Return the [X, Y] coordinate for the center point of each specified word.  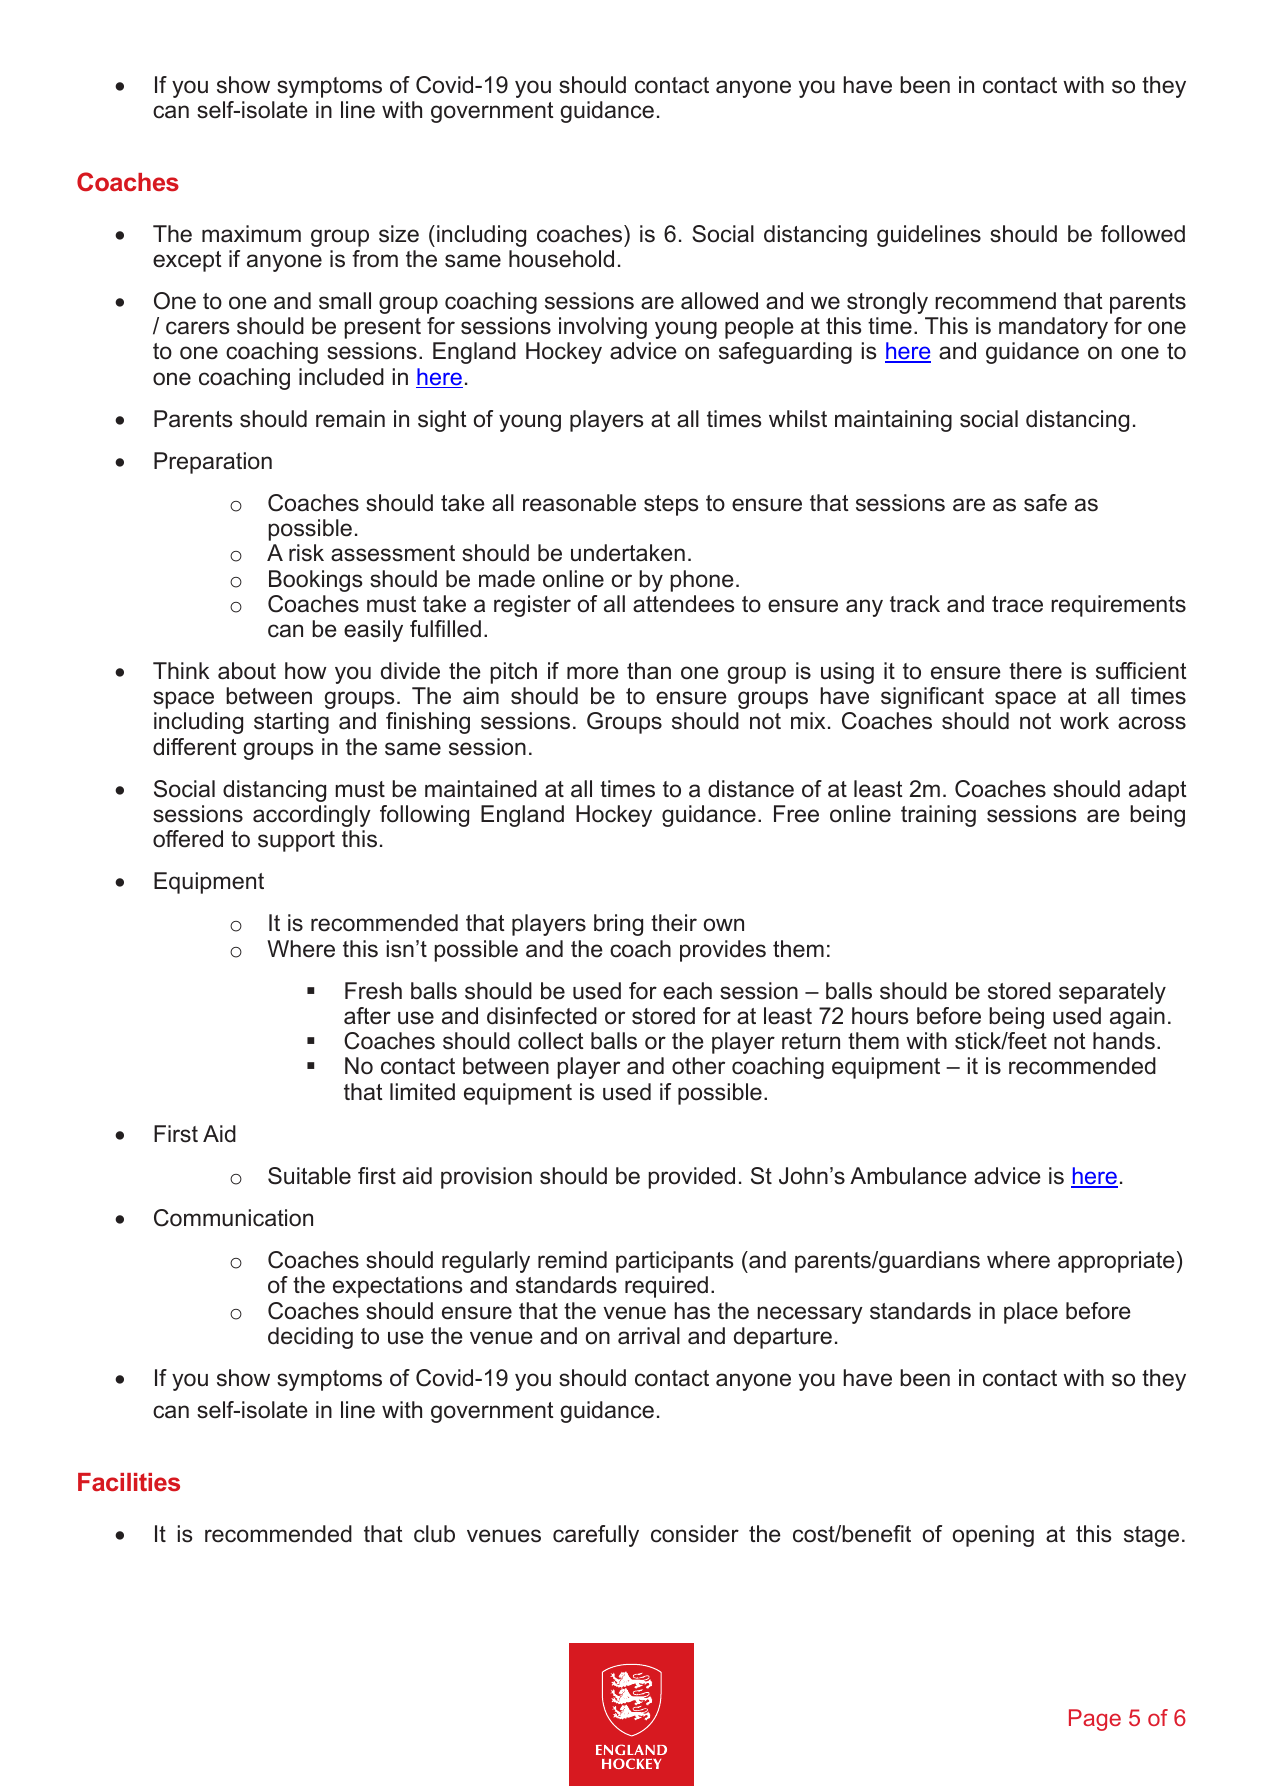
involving [603, 328]
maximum [251, 234]
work [1084, 721]
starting [291, 723]
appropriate [1116, 1262]
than [649, 671]
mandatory [1053, 328]
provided [691, 1178]
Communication [233, 1218]
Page [1095, 1720]
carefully [596, 1536]
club [434, 1534]
